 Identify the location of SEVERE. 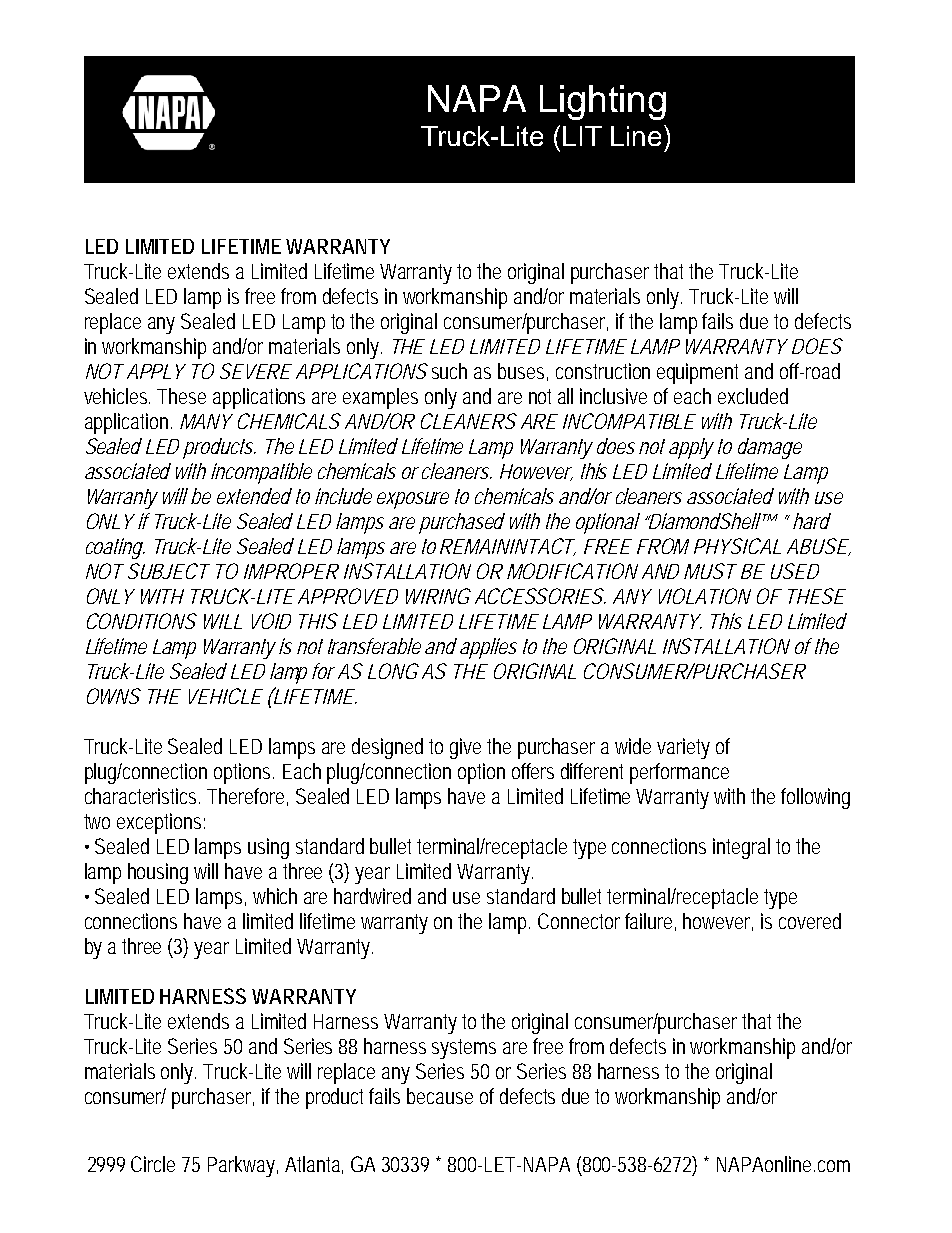
(256, 371).
